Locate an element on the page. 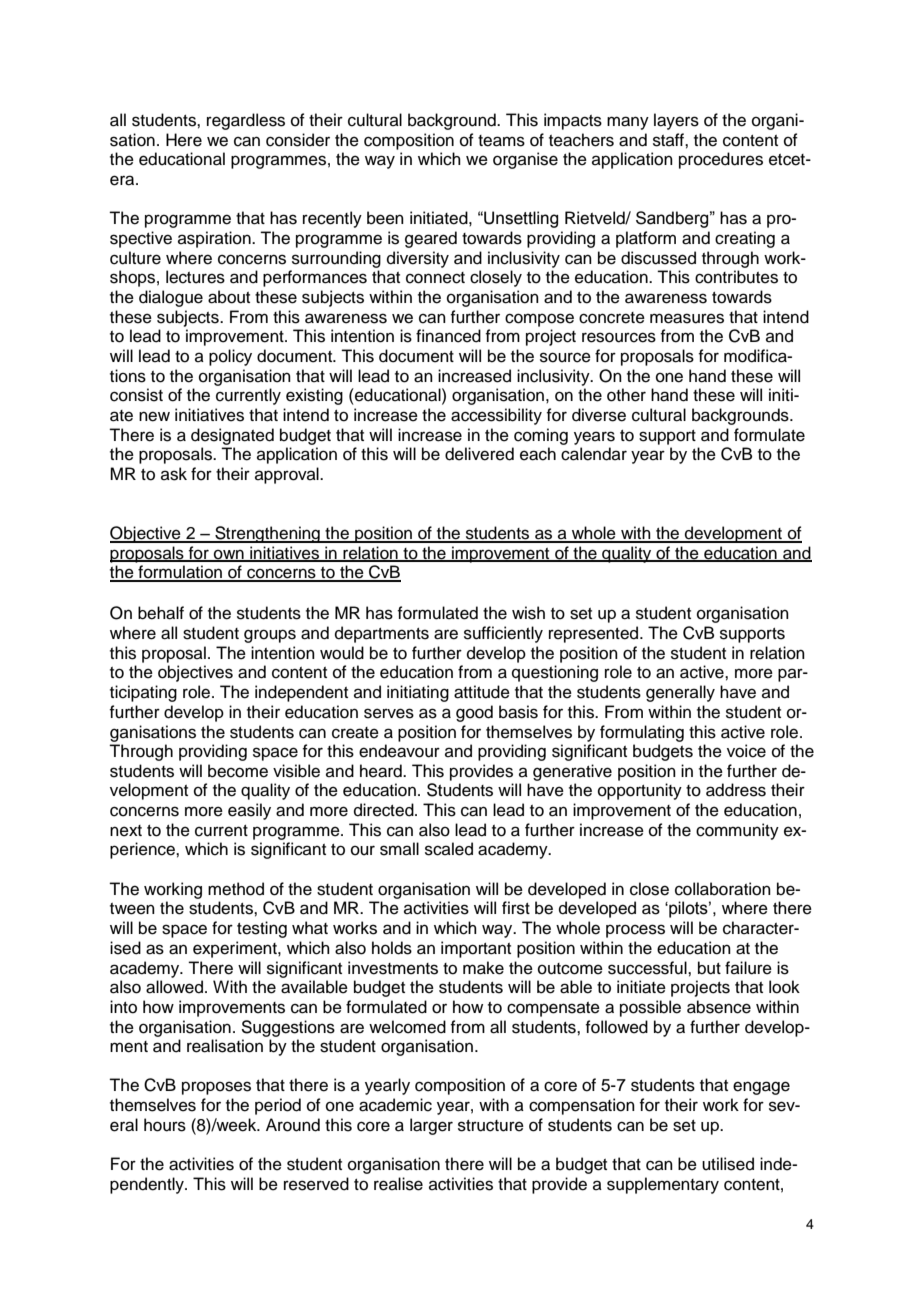  community is located at coordinates (737, 831).
